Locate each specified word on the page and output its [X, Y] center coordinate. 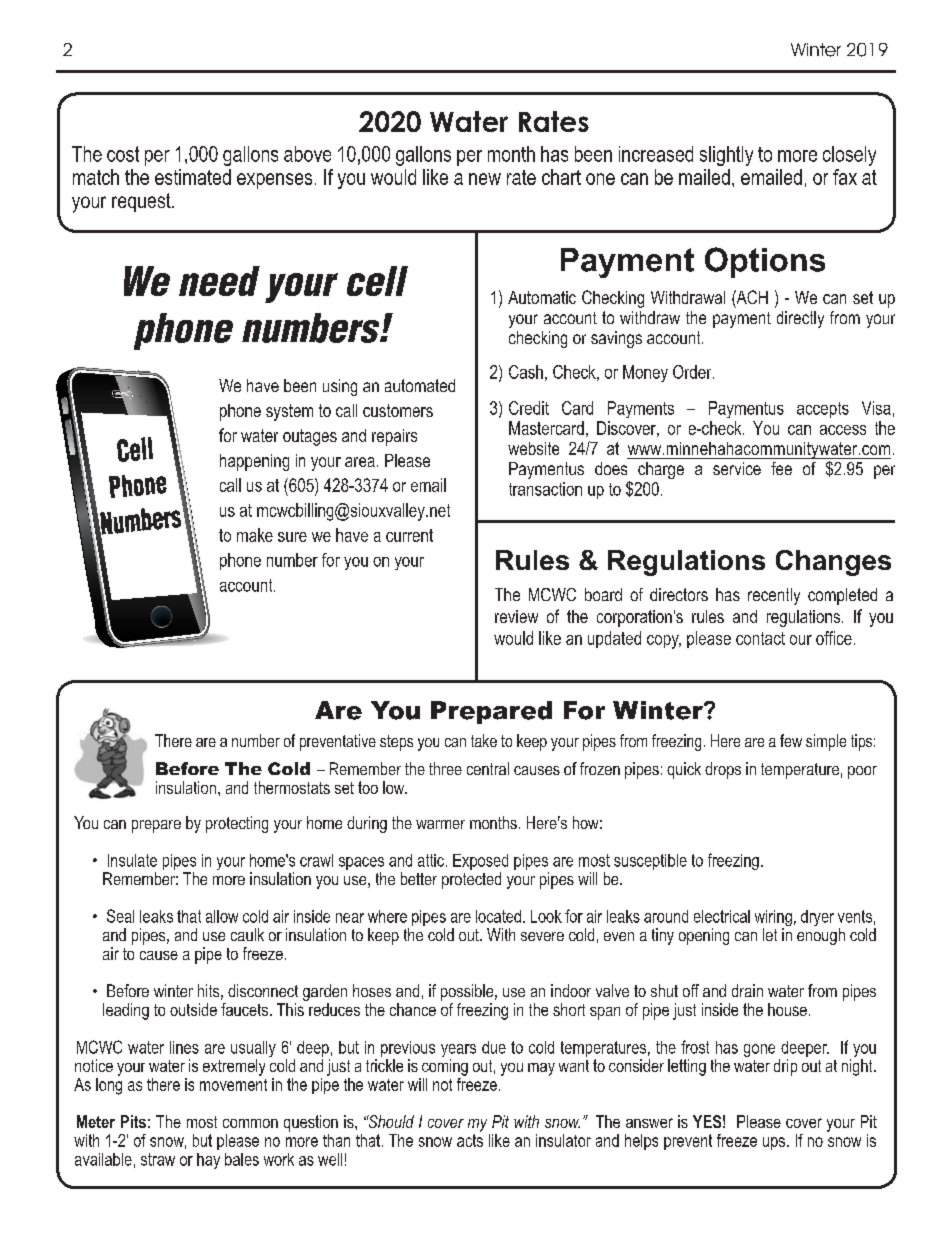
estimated [193, 177]
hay [208, 1161]
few [791, 740]
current [409, 535]
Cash [526, 372]
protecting [237, 824]
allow [222, 916]
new [485, 179]
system [289, 412]
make [255, 535]
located [498, 916]
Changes [833, 563]
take [484, 740]
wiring [773, 919]
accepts [823, 410]
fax [845, 177]
